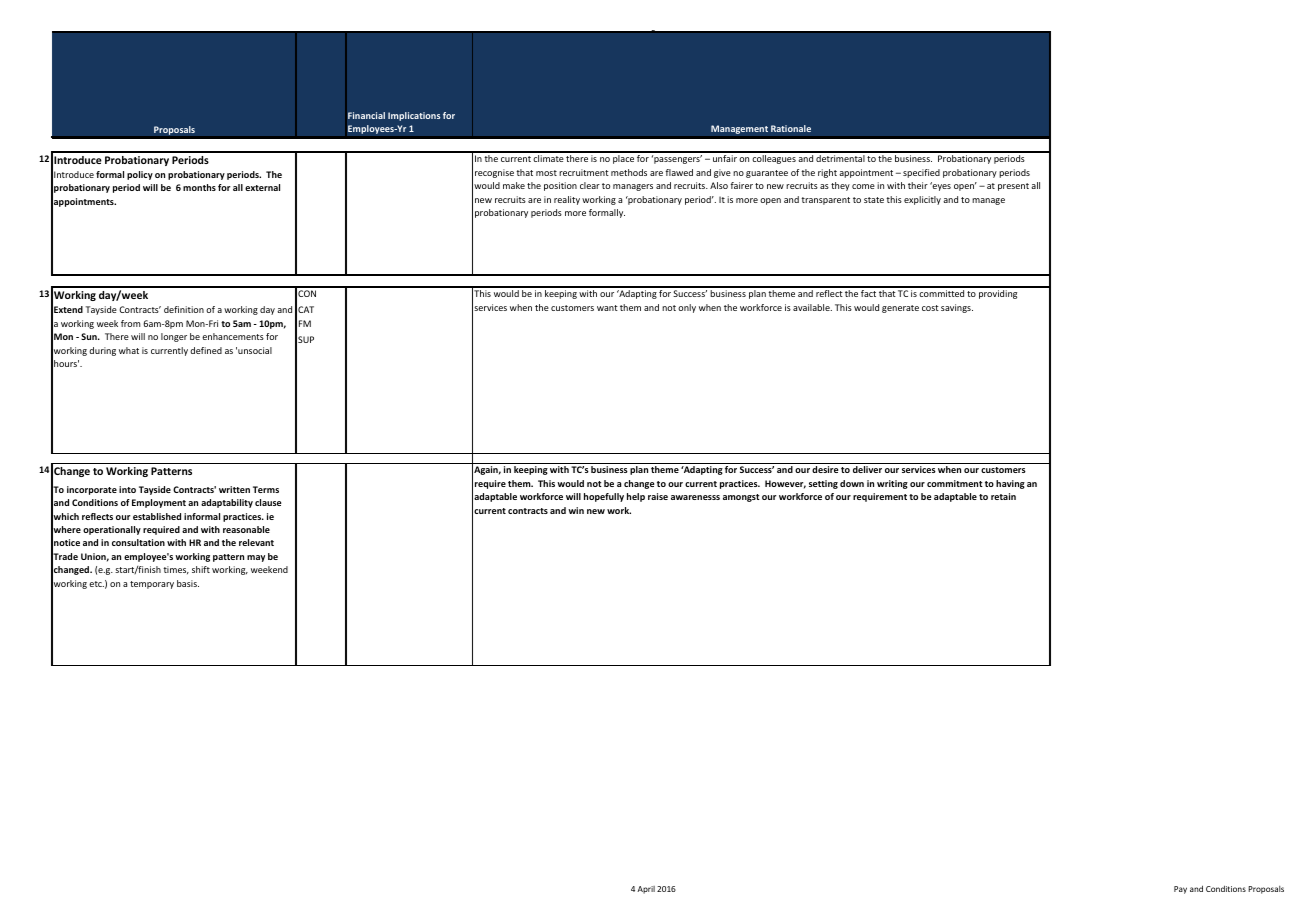  What do you see at coordinates (576, 510) in the screenshot?
I see `win` at bounding box center [576, 510].
